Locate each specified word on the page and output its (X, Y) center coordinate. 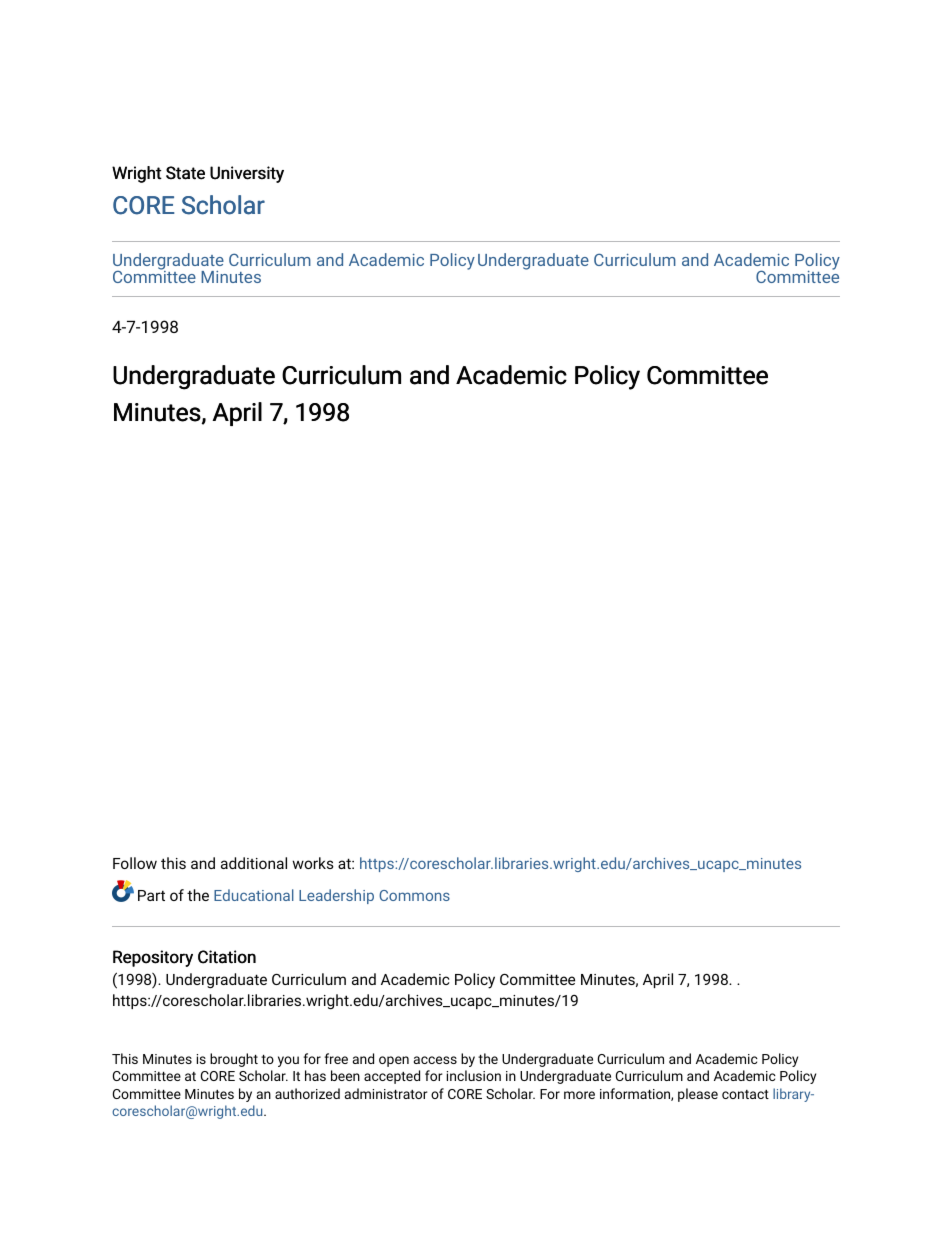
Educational (254, 895)
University (247, 174)
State (185, 173)
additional (254, 863)
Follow (135, 863)
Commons (414, 895)
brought (234, 1060)
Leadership (336, 896)
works (313, 863)
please (698, 1095)
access (435, 1060)
